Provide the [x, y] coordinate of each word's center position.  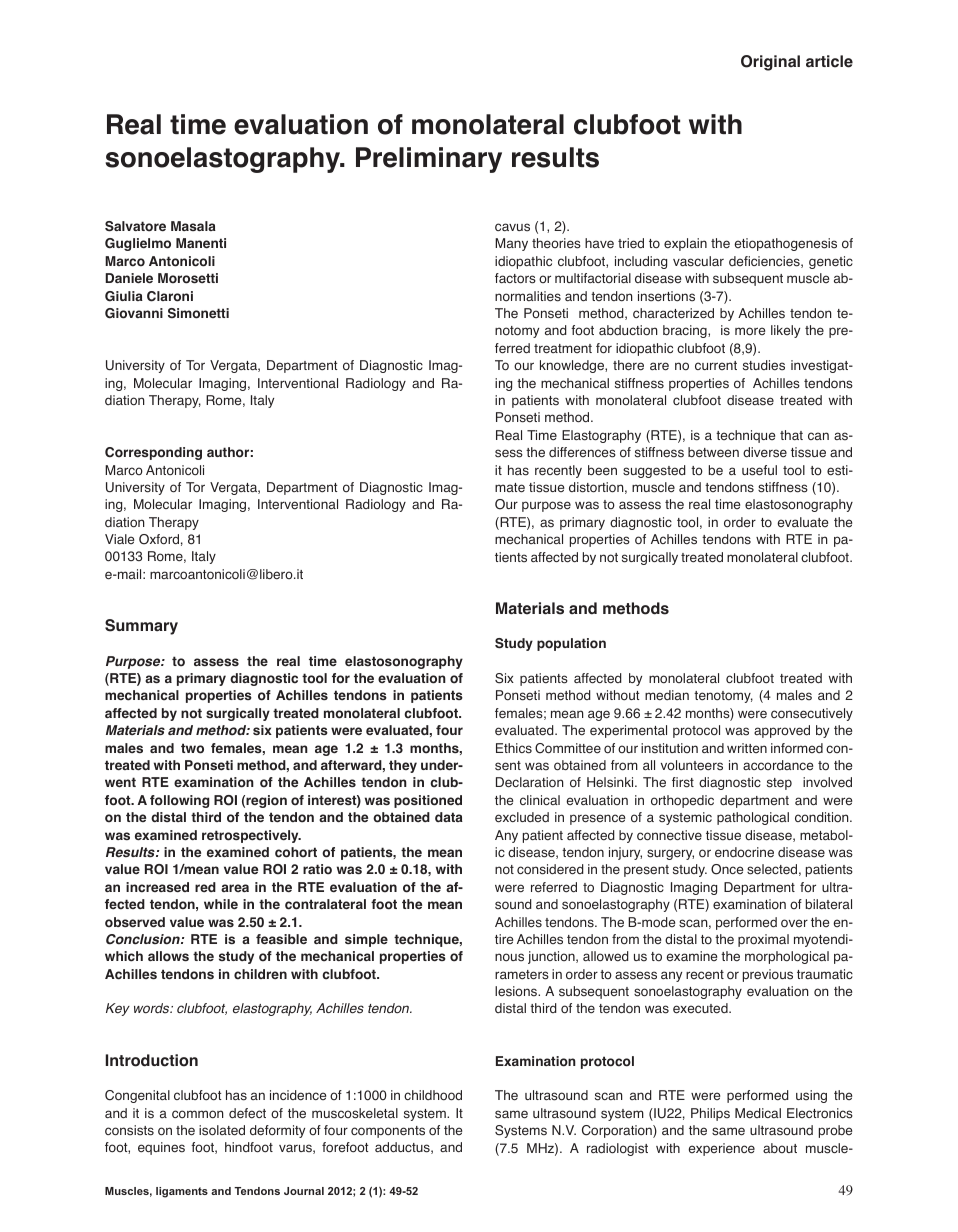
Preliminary [429, 160]
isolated [222, 1130]
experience [721, 1149]
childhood [433, 1095]
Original [770, 63]
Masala [193, 226]
